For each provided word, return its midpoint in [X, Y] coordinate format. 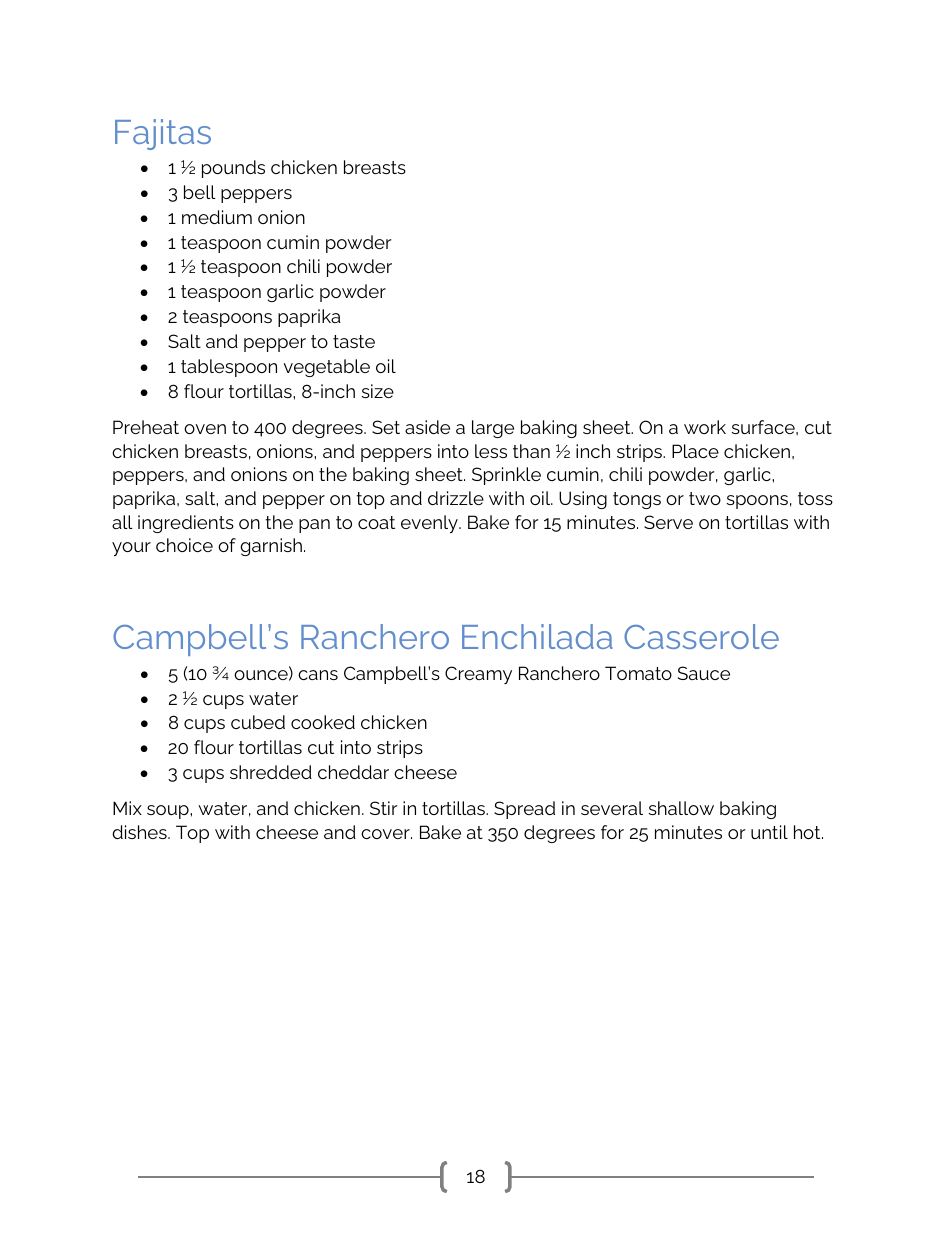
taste [354, 341]
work [705, 427]
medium [217, 217]
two [705, 498]
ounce [262, 675]
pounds [233, 169]
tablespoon [229, 368]
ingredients [186, 524]
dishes [140, 832]
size [377, 391]
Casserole [701, 636]
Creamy [478, 675]
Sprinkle [506, 476]
